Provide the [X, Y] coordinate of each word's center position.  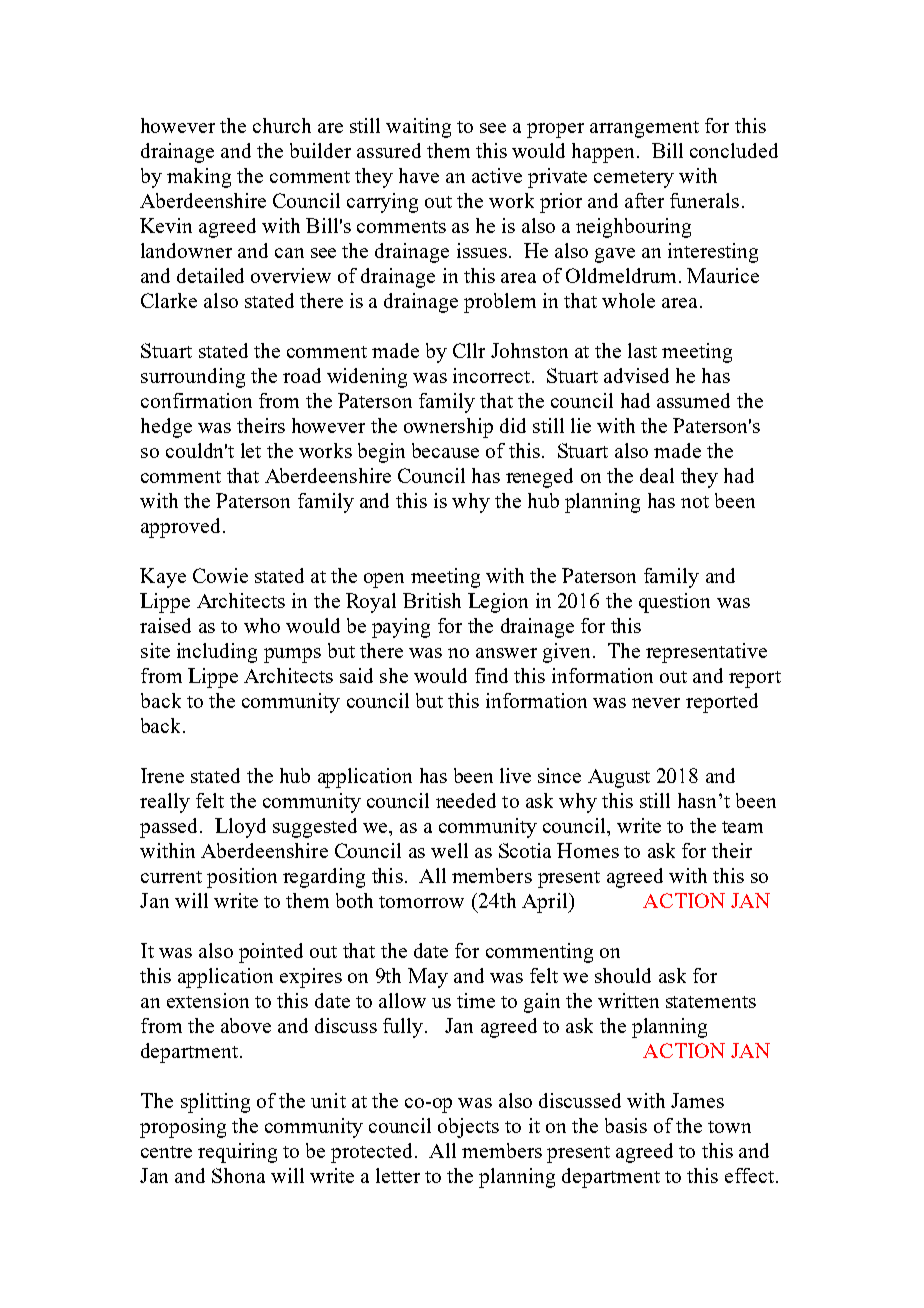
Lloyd [240, 828]
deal [657, 475]
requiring [237, 1153]
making [199, 178]
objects [468, 1128]
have [419, 175]
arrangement [644, 129]
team [742, 827]
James [697, 1100]
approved [182, 528]
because [445, 450]
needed [466, 800]
